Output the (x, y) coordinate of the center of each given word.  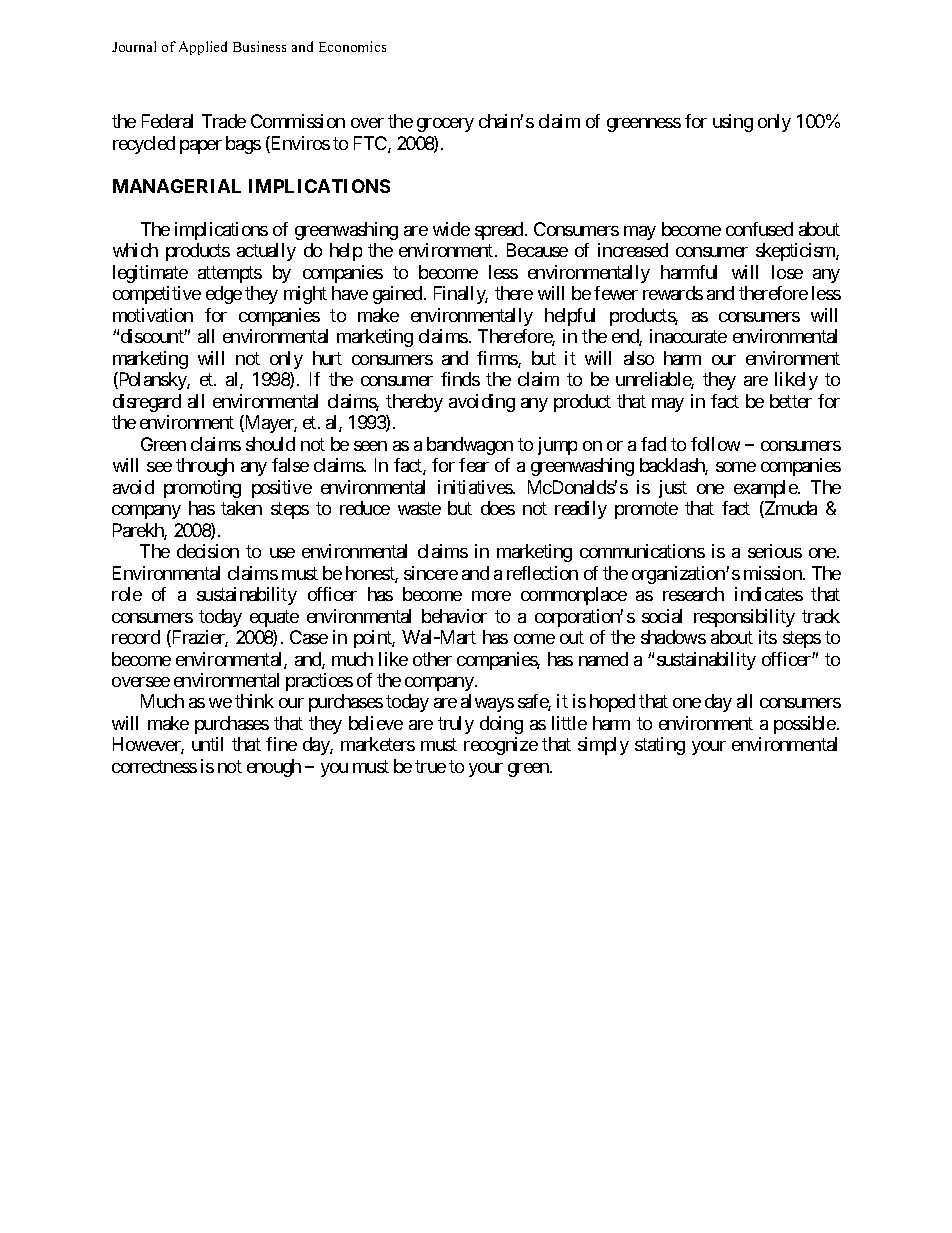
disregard (147, 403)
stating (660, 746)
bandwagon (470, 446)
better (791, 401)
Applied (203, 48)
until (207, 744)
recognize (501, 746)
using (733, 123)
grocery (445, 125)
